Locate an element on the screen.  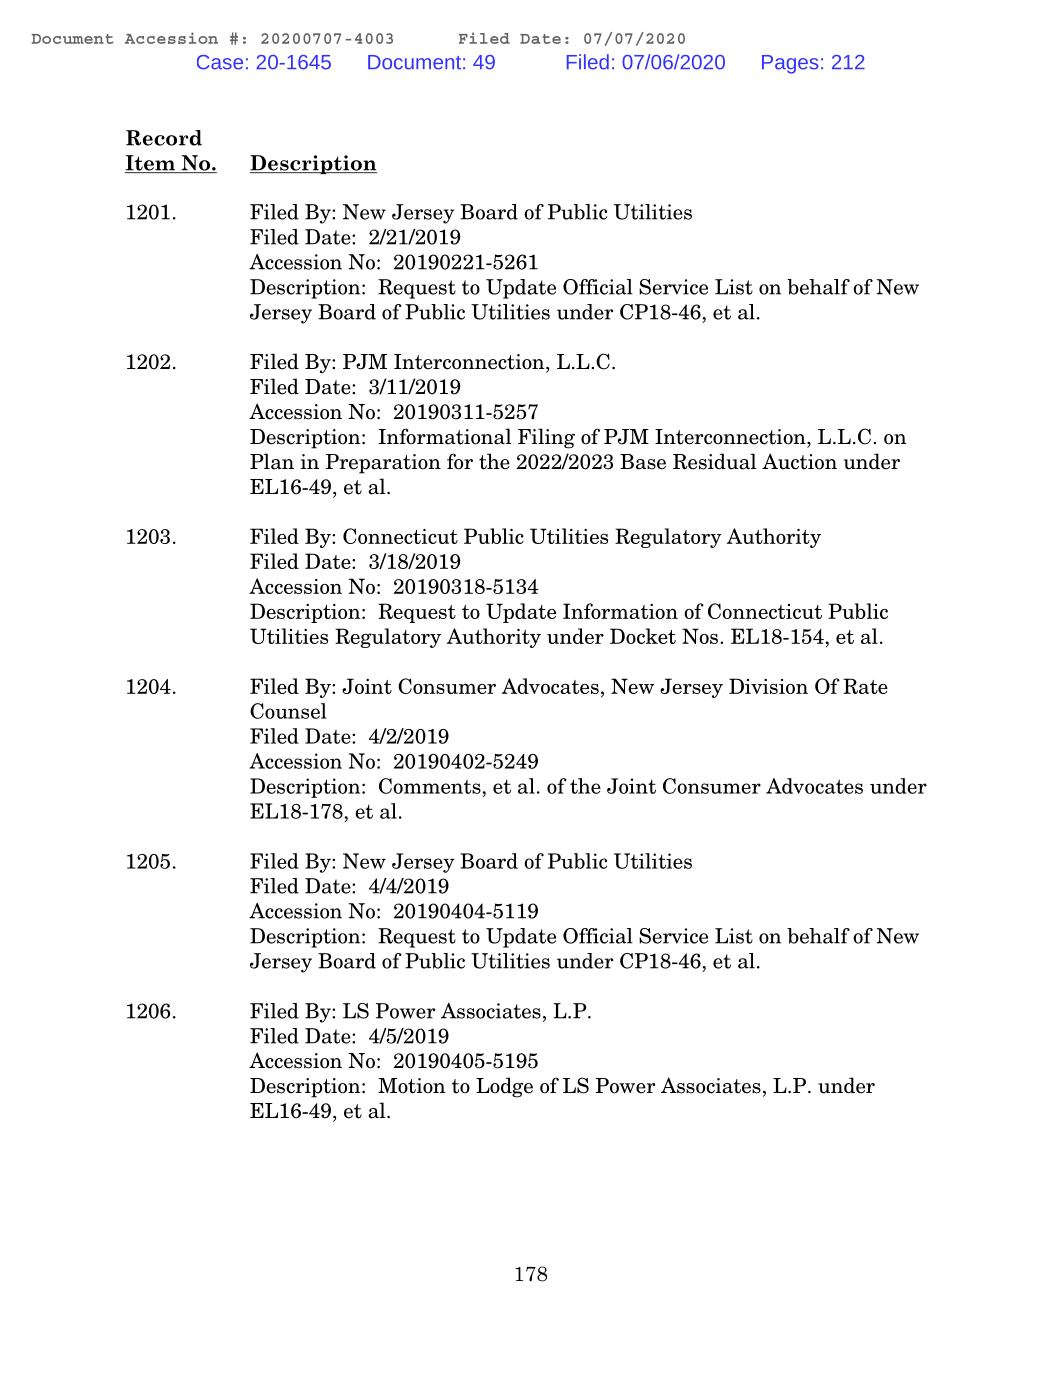
Auction is located at coordinates (799, 461).
